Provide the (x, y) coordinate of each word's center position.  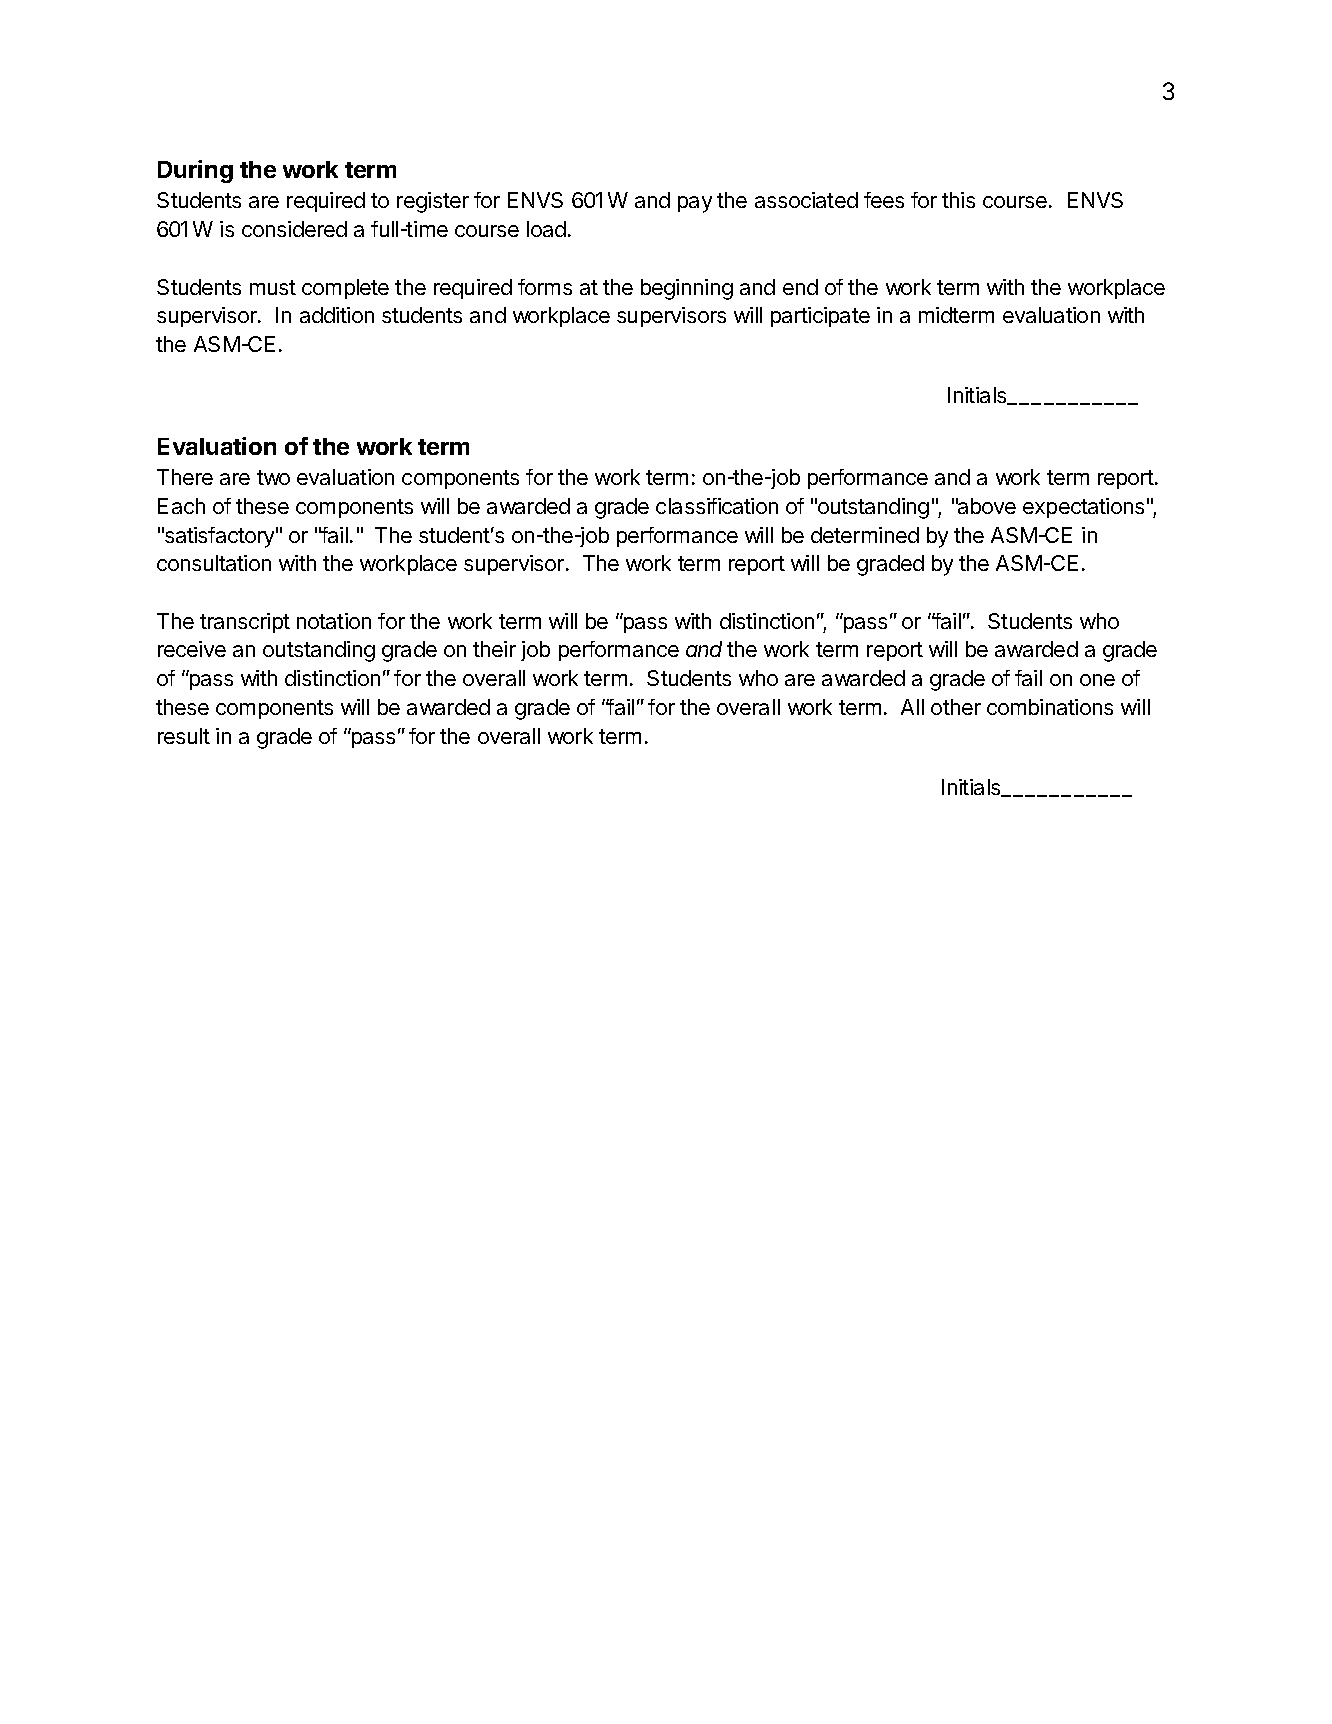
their (494, 649)
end (800, 287)
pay (695, 204)
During (195, 171)
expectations (1083, 508)
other (956, 707)
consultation (214, 563)
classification (717, 506)
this (958, 200)
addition (337, 315)
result (184, 736)
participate (820, 317)
